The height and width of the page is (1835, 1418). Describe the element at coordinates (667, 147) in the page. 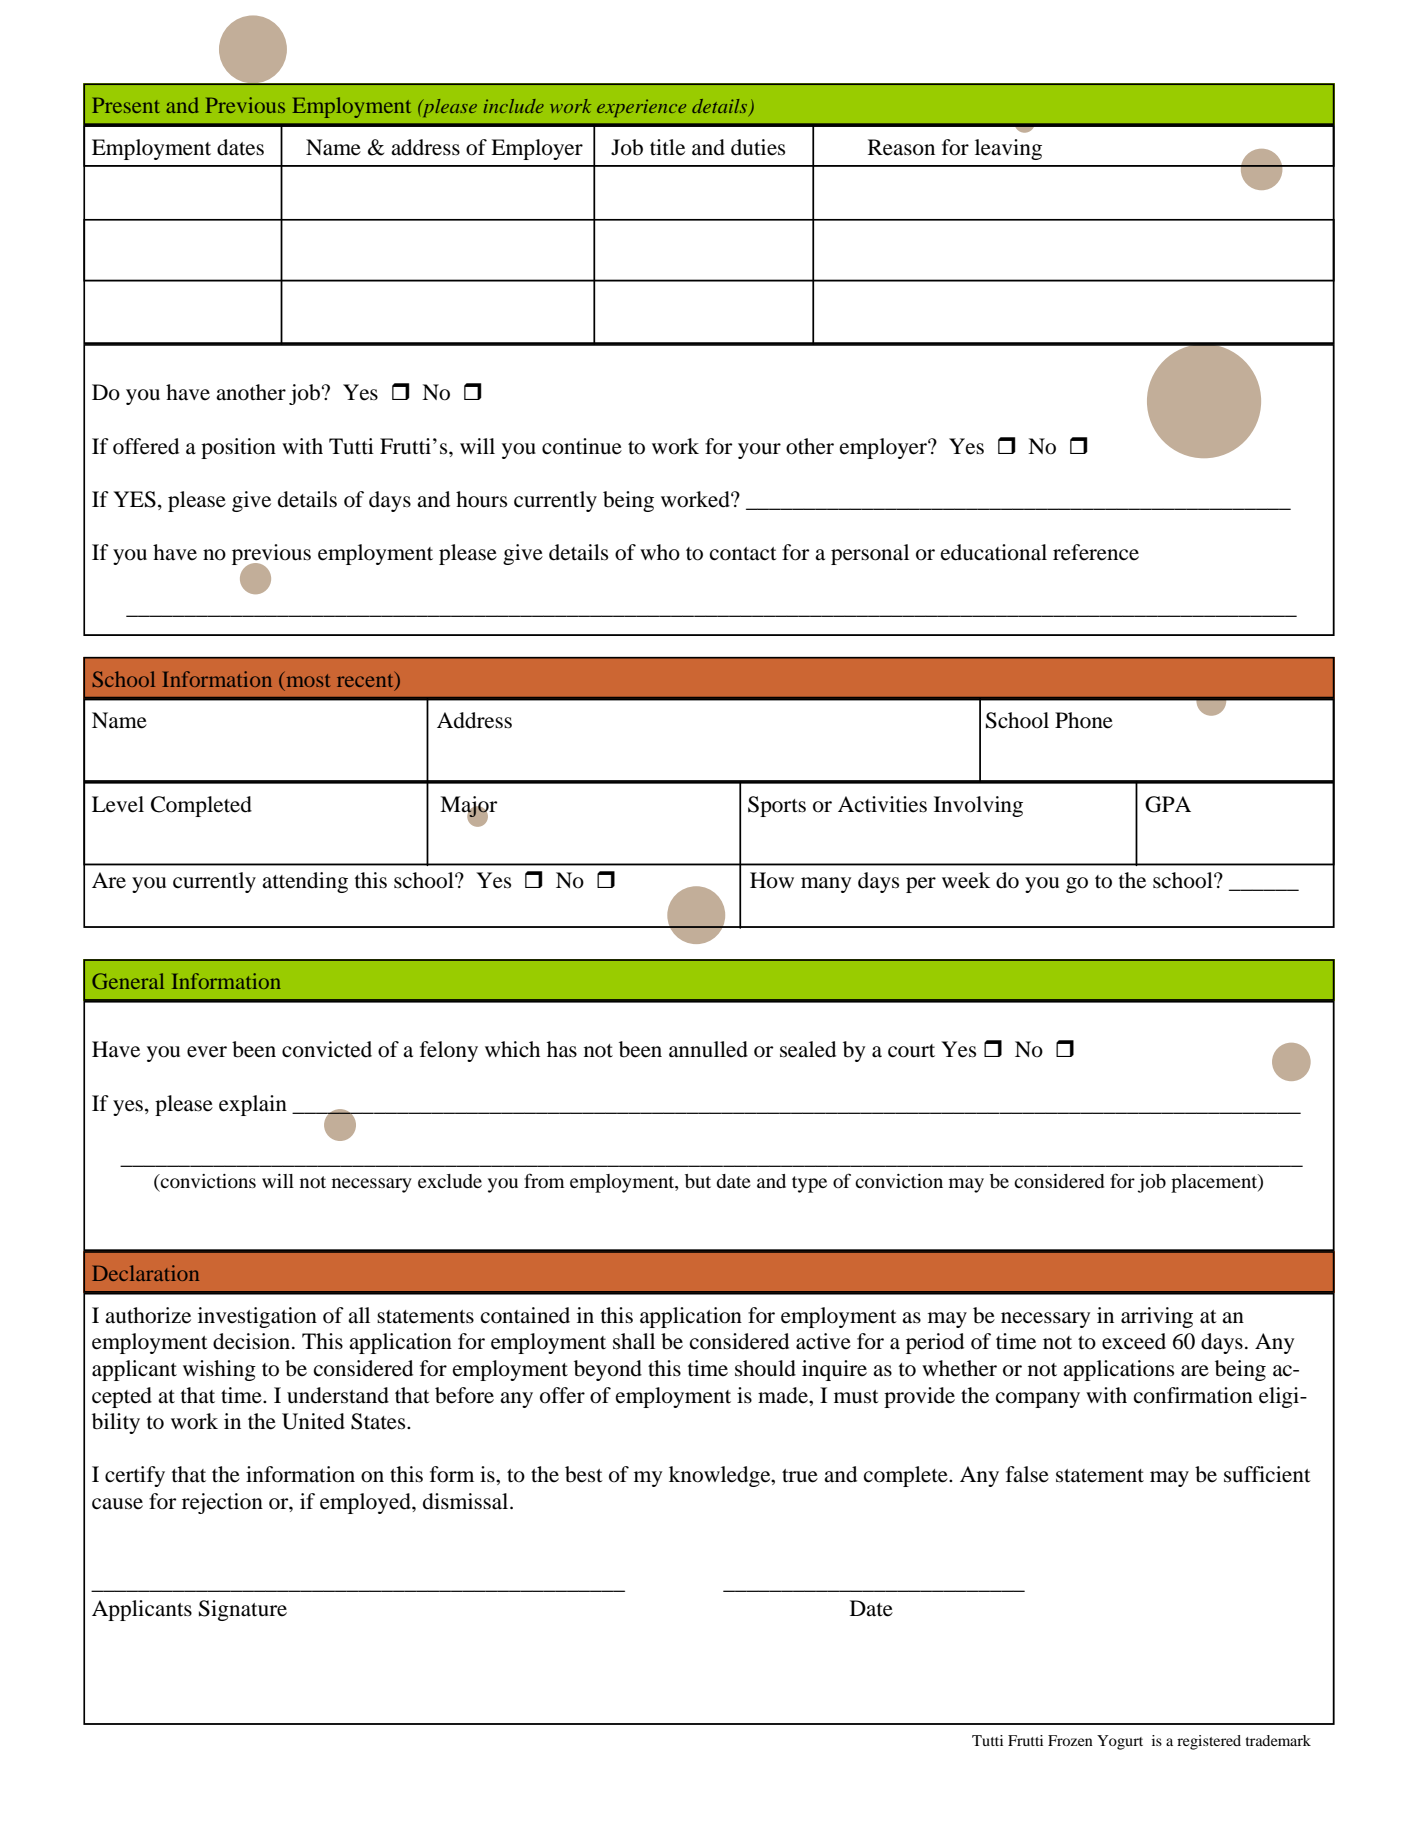

I see `title` at that location.
